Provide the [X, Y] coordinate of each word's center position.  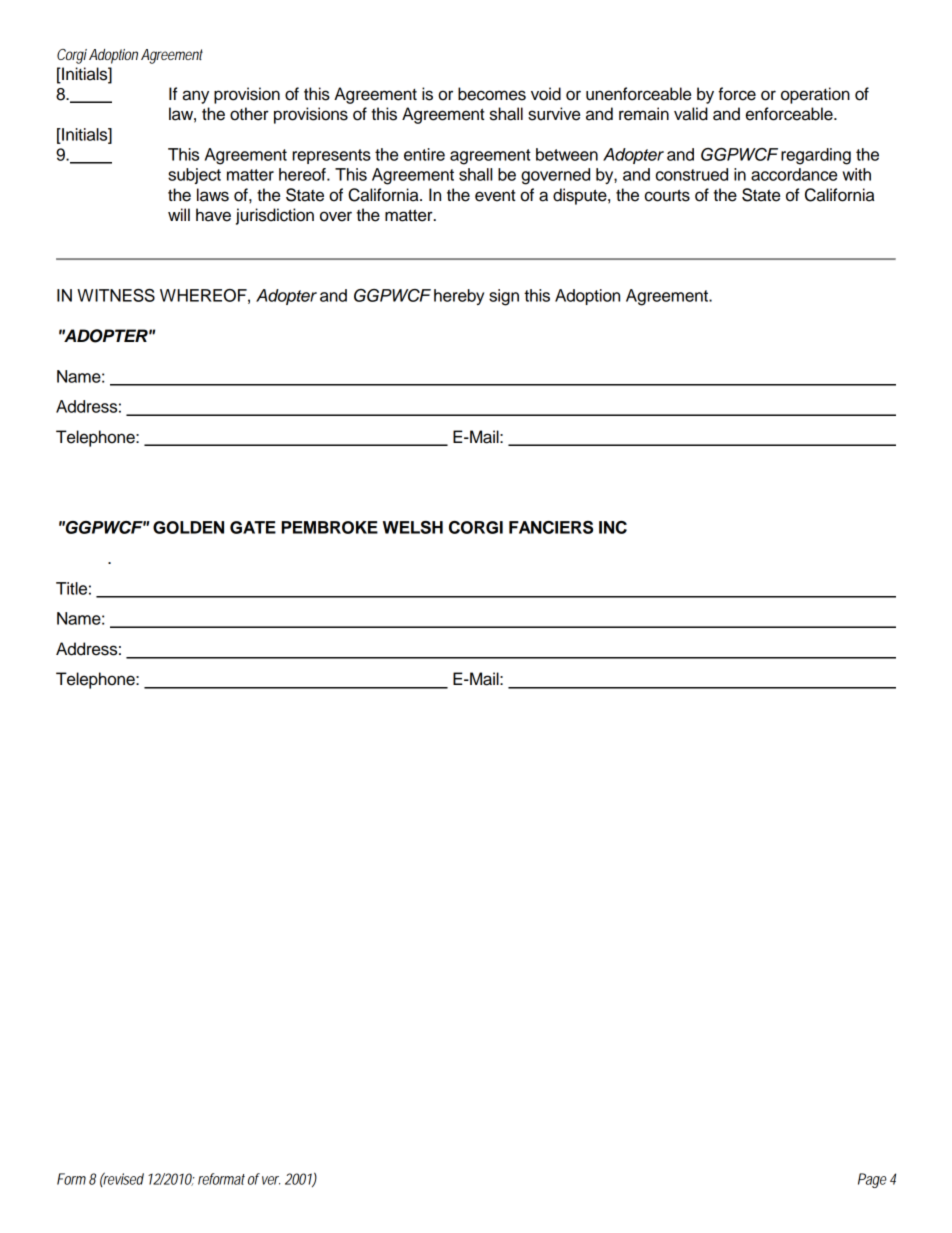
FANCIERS [551, 527]
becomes [492, 94]
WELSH [413, 527]
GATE [253, 527]
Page [872, 1180]
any [195, 97]
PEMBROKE [329, 527]
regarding [816, 156]
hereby [459, 297]
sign [504, 297]
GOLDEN [188, 527]
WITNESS [116, 295]
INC [613, 527]
